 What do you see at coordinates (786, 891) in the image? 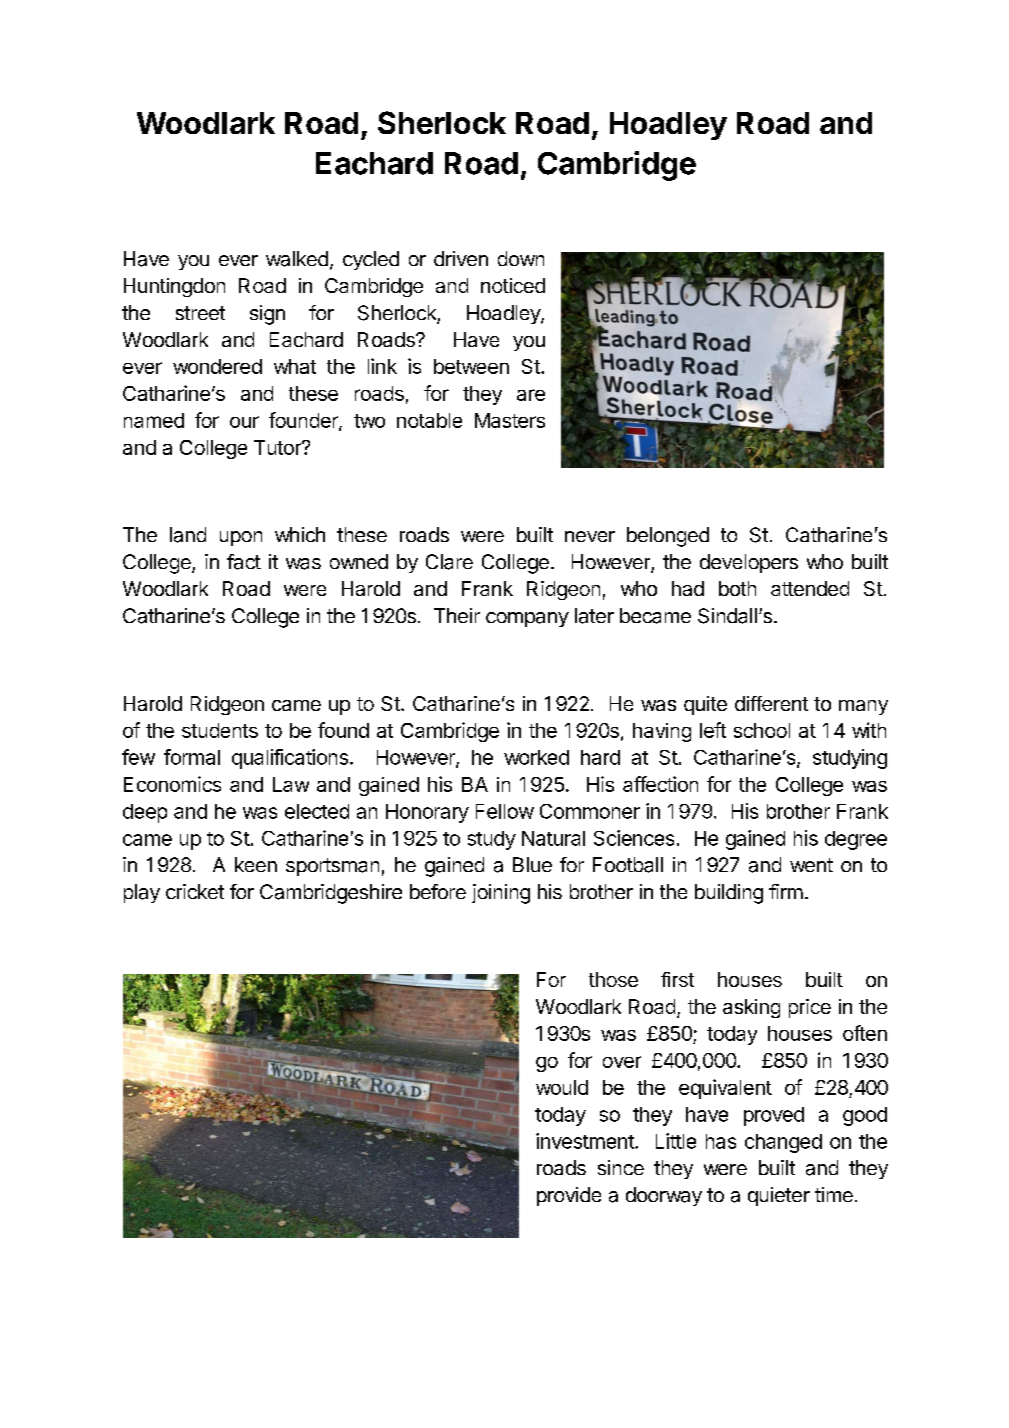
I see `firm` at bounding box center [786, 891].
